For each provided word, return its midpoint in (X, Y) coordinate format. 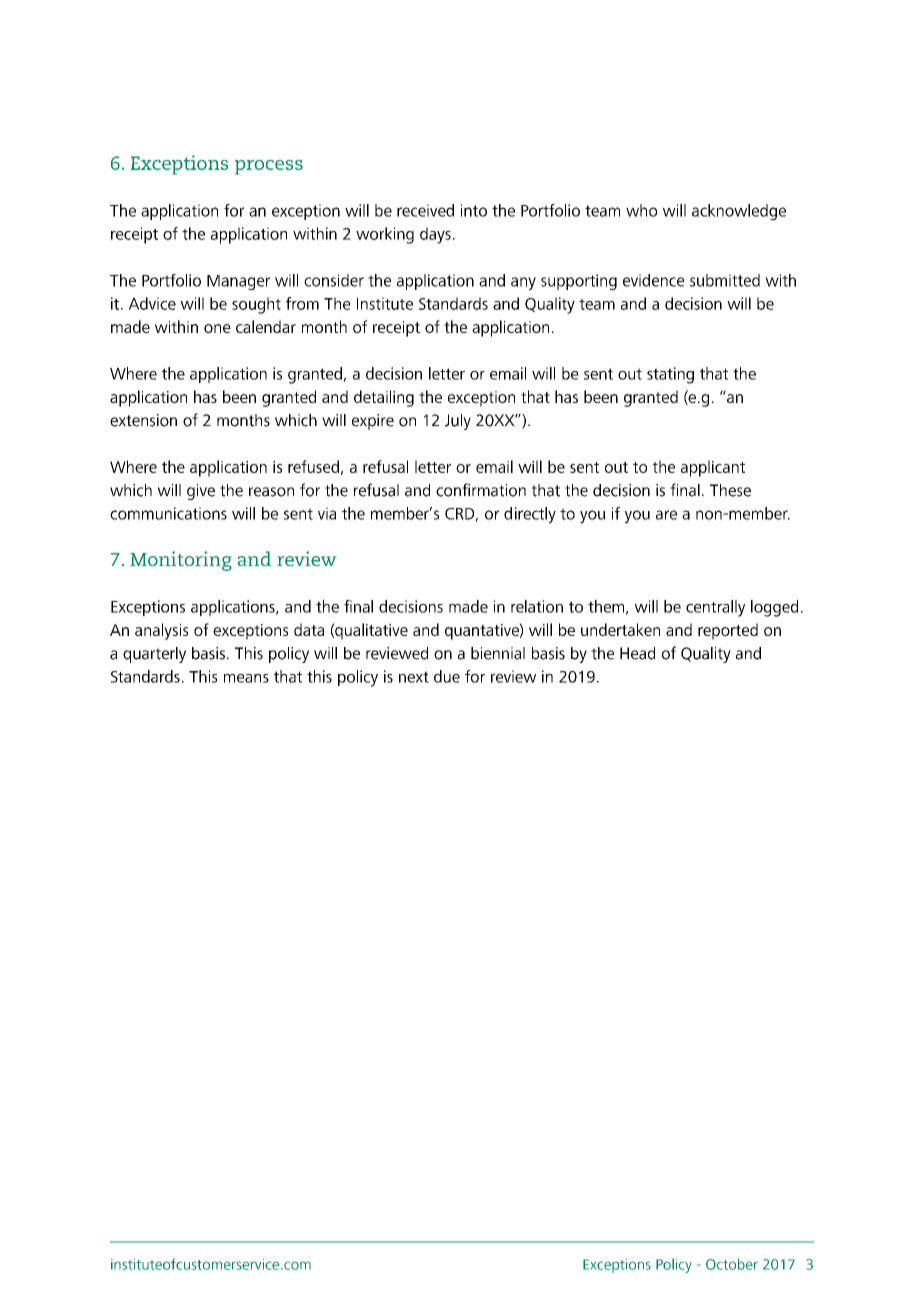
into (474, 210)
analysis (161, 631)
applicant (713, 468)
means (246, 678)
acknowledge (739, 212)
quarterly (154, 655)
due (447, 676)
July (458, 422)
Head (637, 653)
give (201, 492)
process (269, 167)
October (732, 1264)
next (414, 677)
